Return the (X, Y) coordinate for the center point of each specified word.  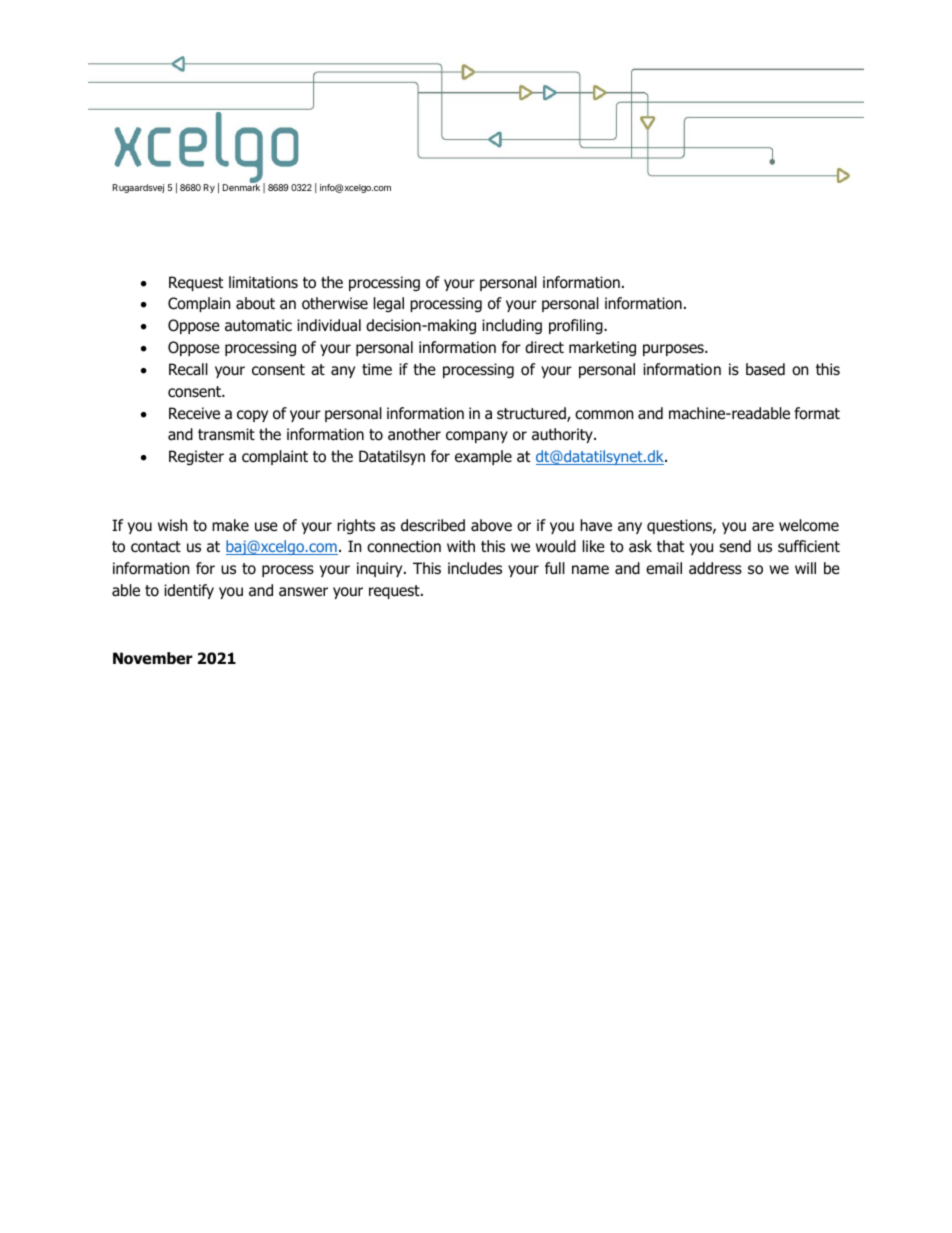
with (461, 546)
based (765, 369)
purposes (674, 350)
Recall (188, 369)
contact (156, 547)
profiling (577, 326)
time (377, 369)
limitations (263, 282)
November (153, 658)
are (763, 527)
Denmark (241, 187)
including (512, 326)
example (483, 457)
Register (196, 457)
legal (389, 304)
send (735, 546)
